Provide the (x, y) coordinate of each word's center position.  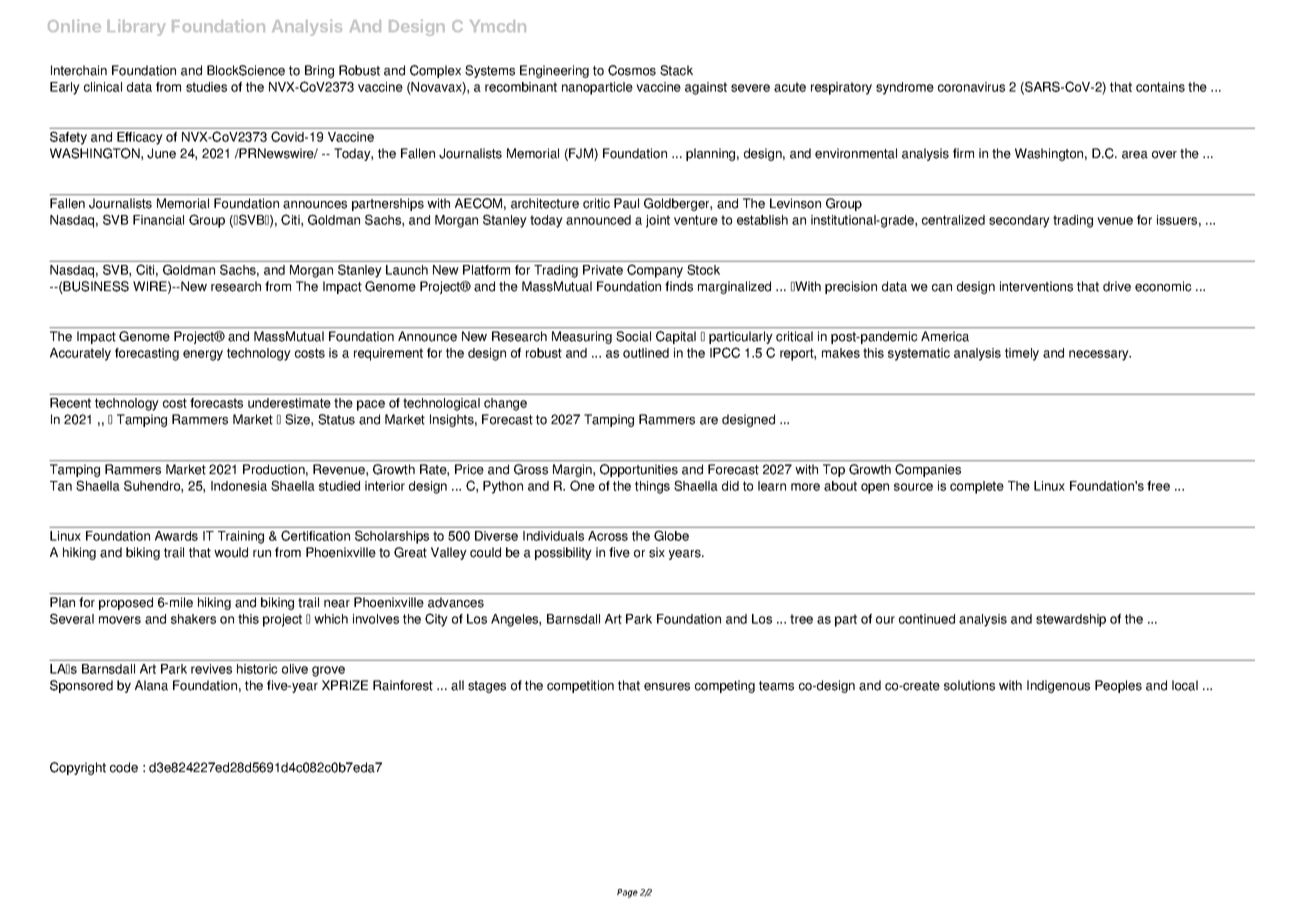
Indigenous (1058, 686)
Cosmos (632, 70)
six (657, 552)
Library (136, 27)
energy (203, 355)
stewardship (1071, 620)
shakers (193, 619)
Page (627, 893)
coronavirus (971, 87)
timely (1022, 354)
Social (633, 336)
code (124, 767)
